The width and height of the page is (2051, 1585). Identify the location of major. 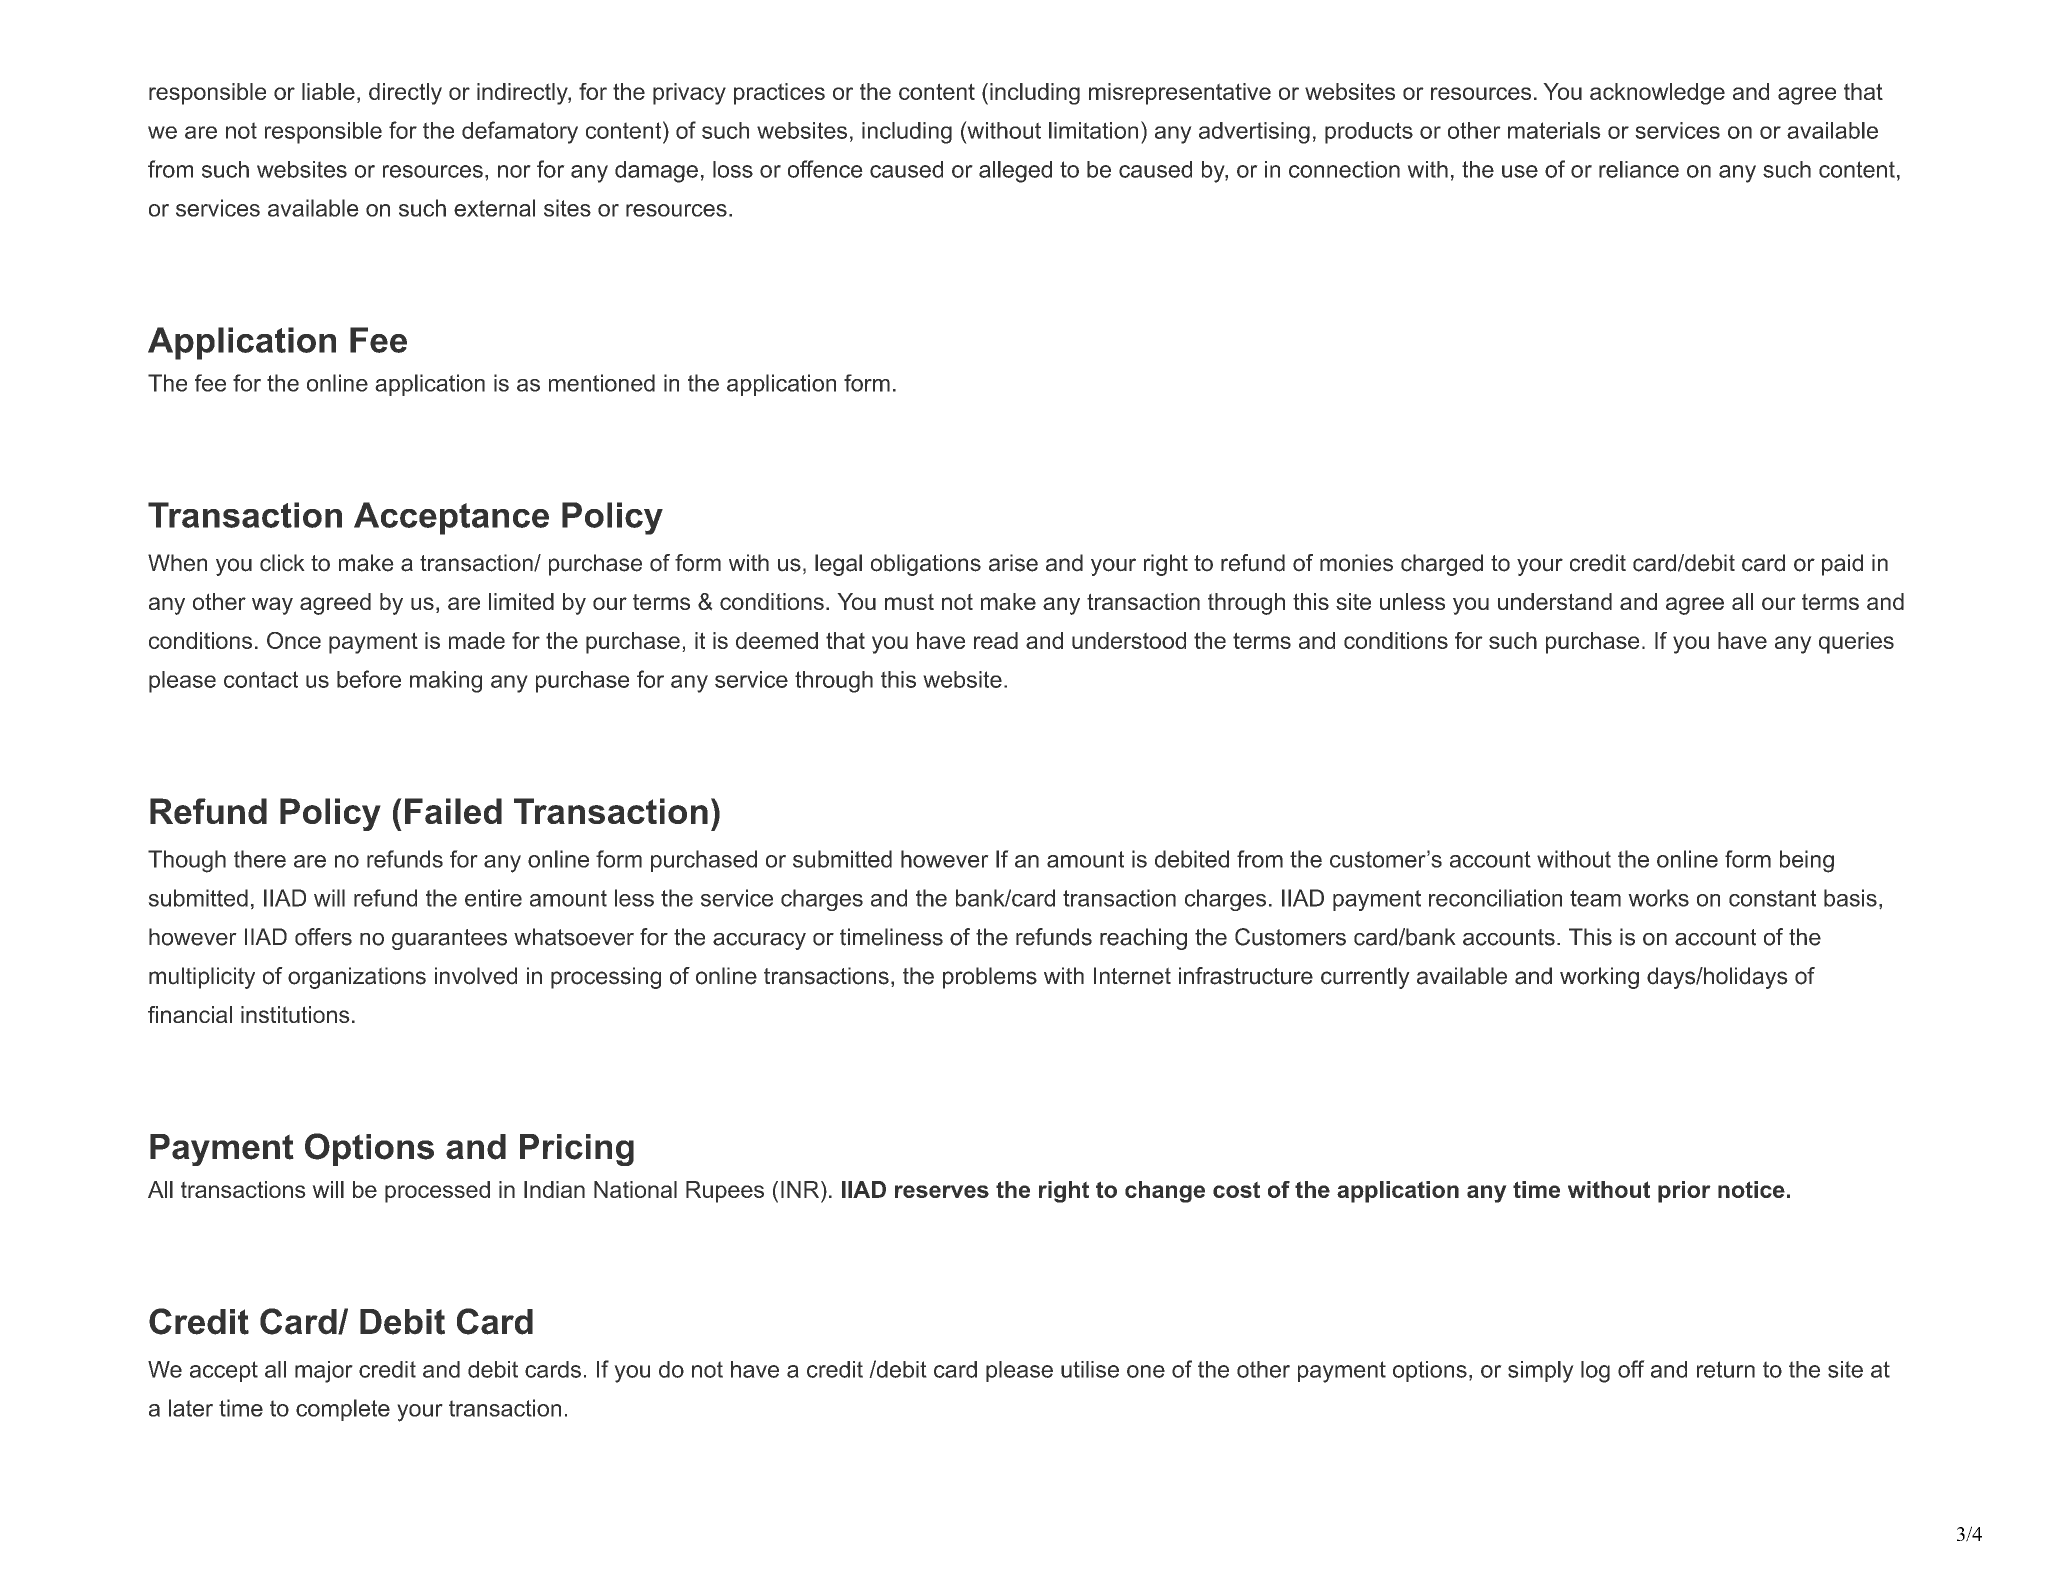
(324, 1372).
